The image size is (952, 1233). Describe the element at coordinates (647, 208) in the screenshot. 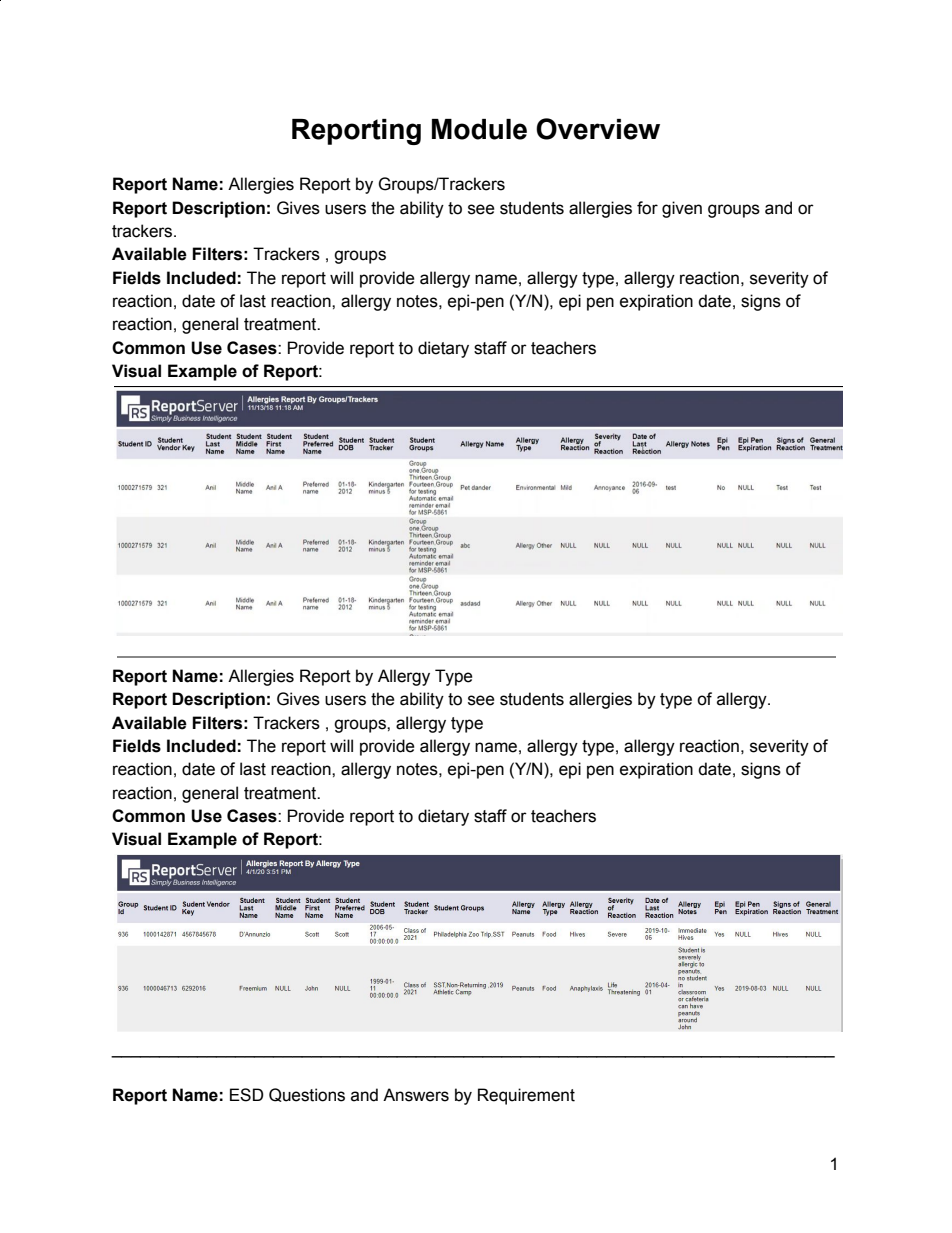

I see `for` at that location.
